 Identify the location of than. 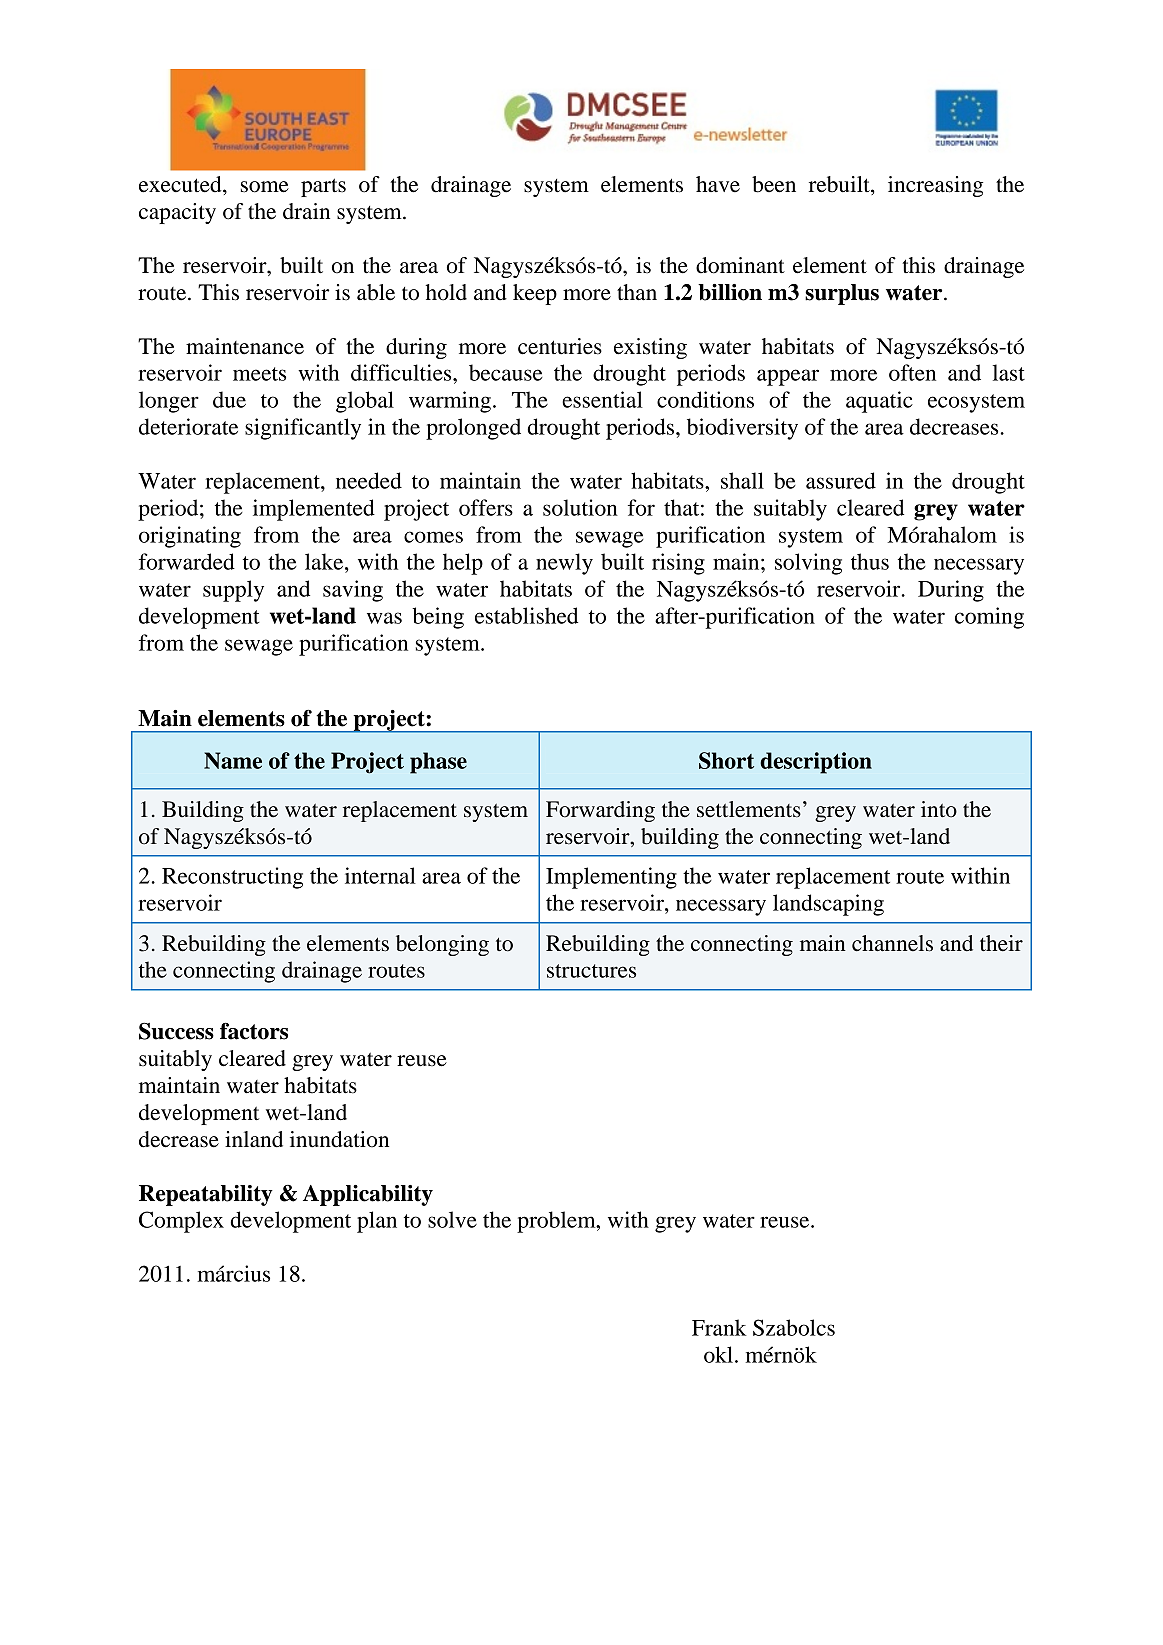
(637, 292).
